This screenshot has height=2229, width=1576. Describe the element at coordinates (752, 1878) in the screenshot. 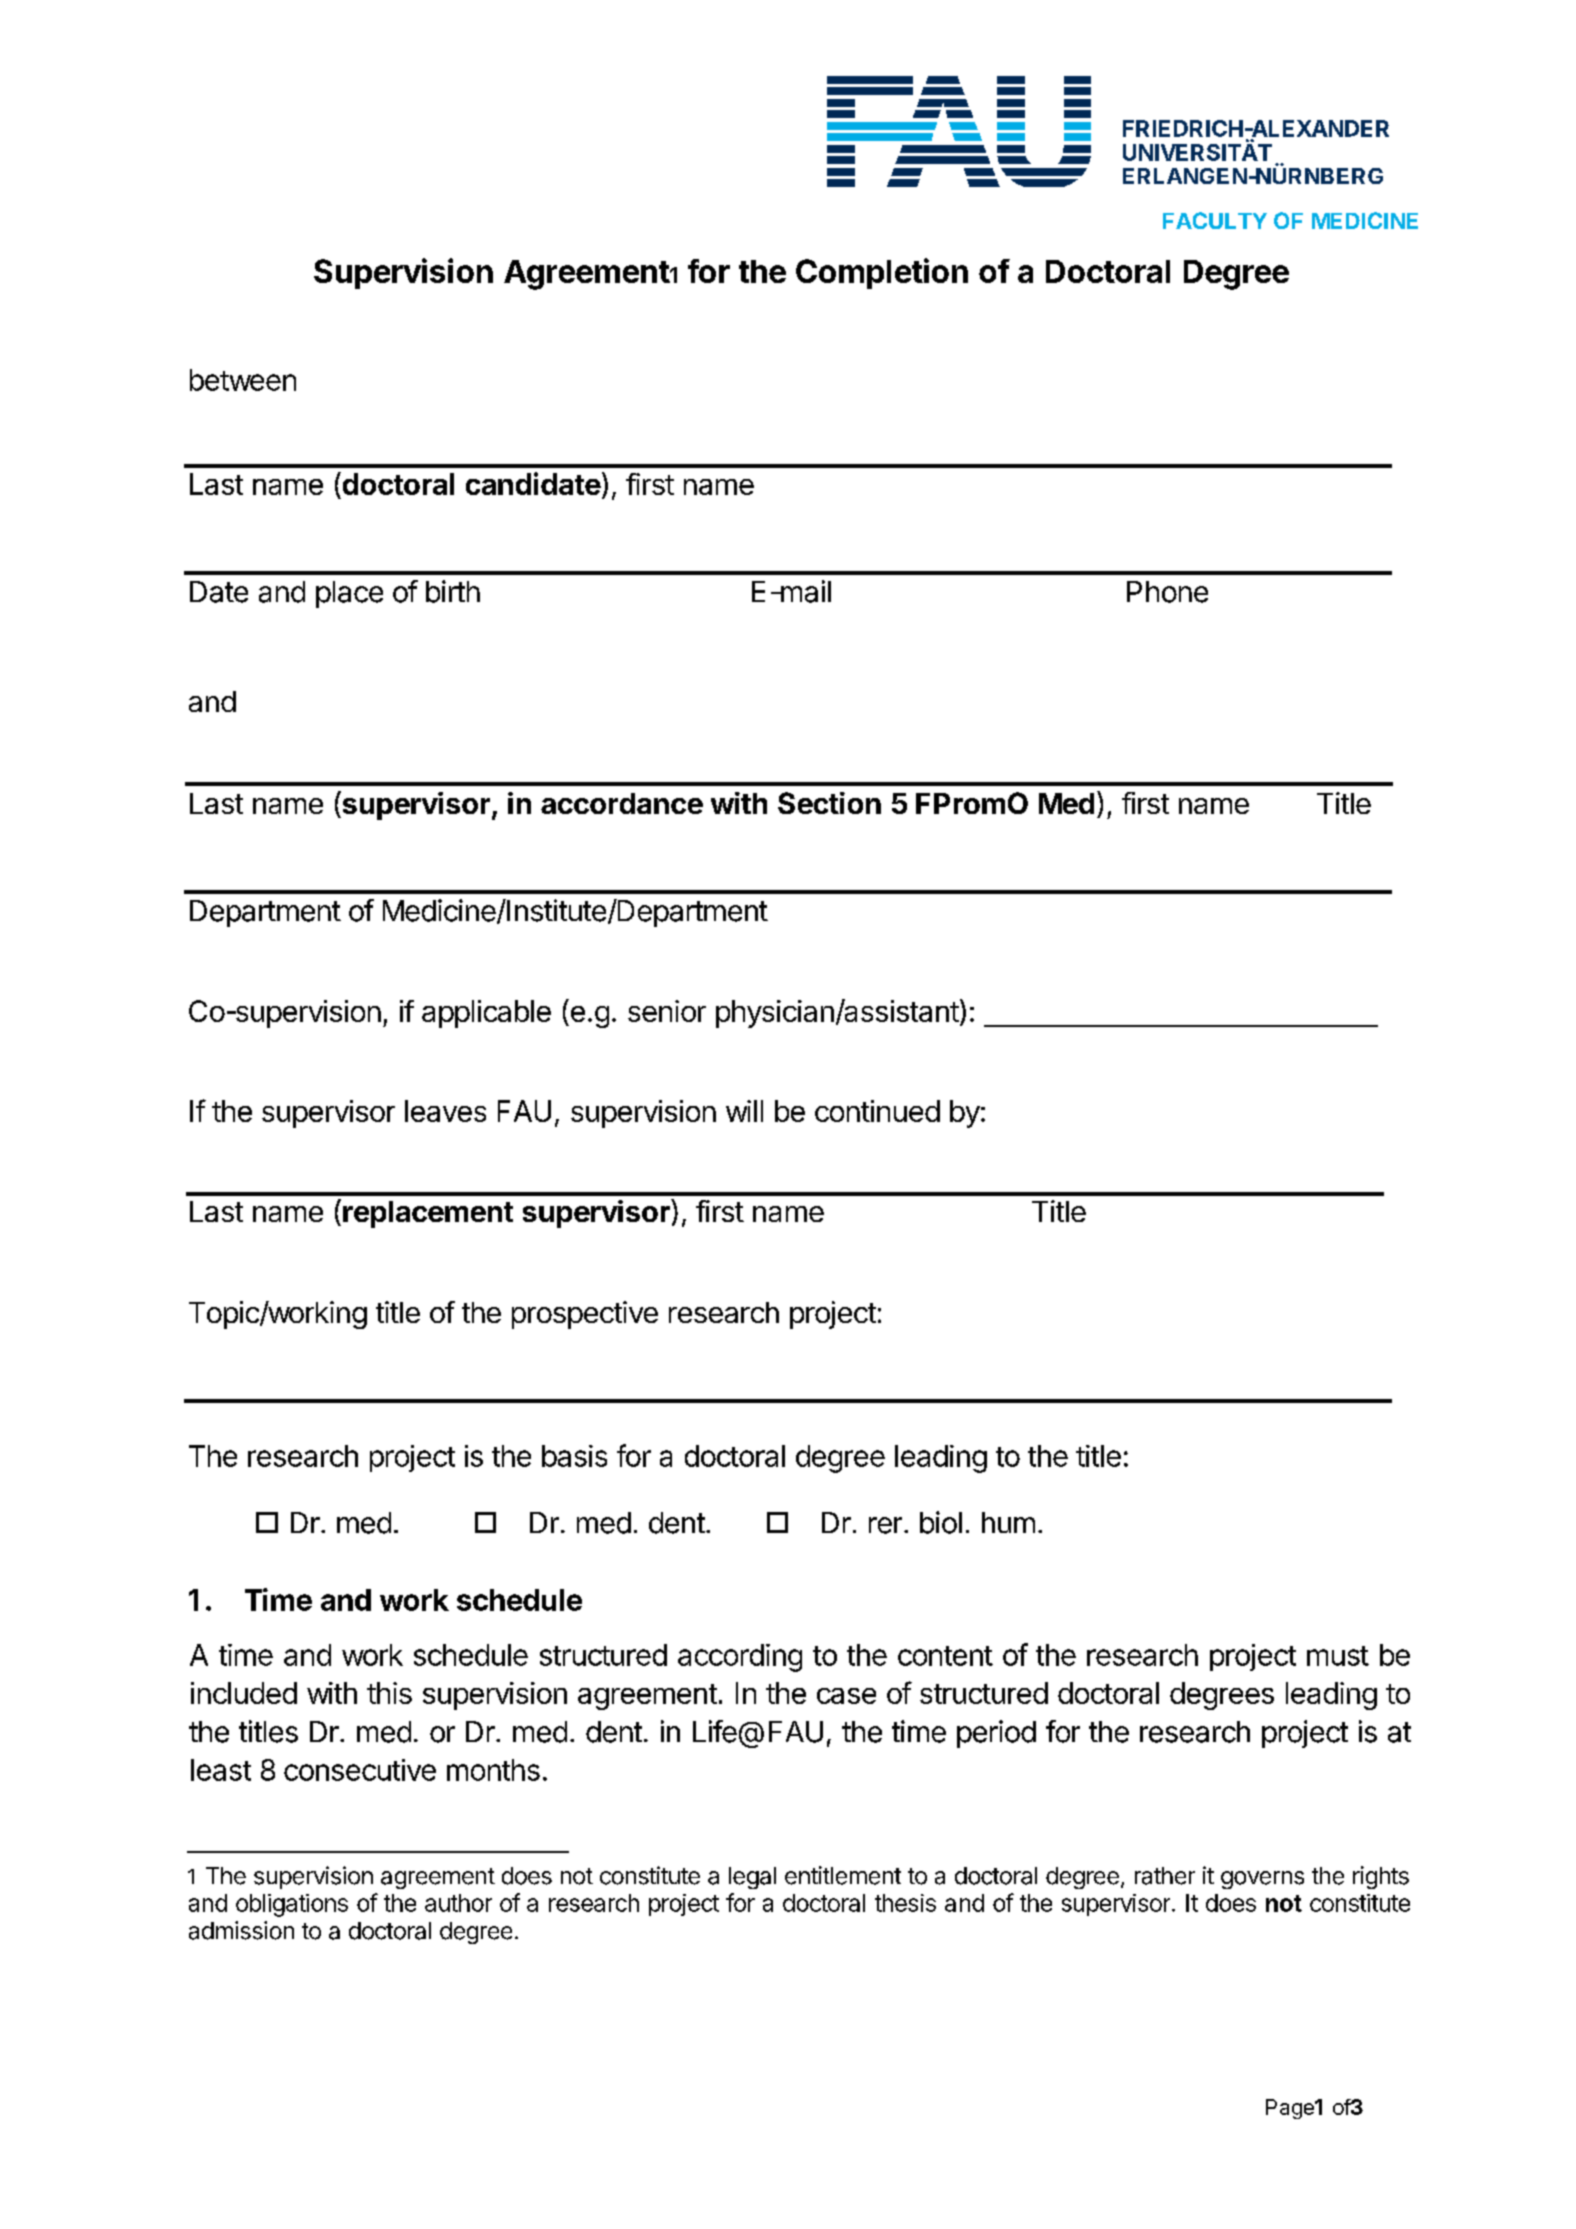

I see `legal` at that location.
